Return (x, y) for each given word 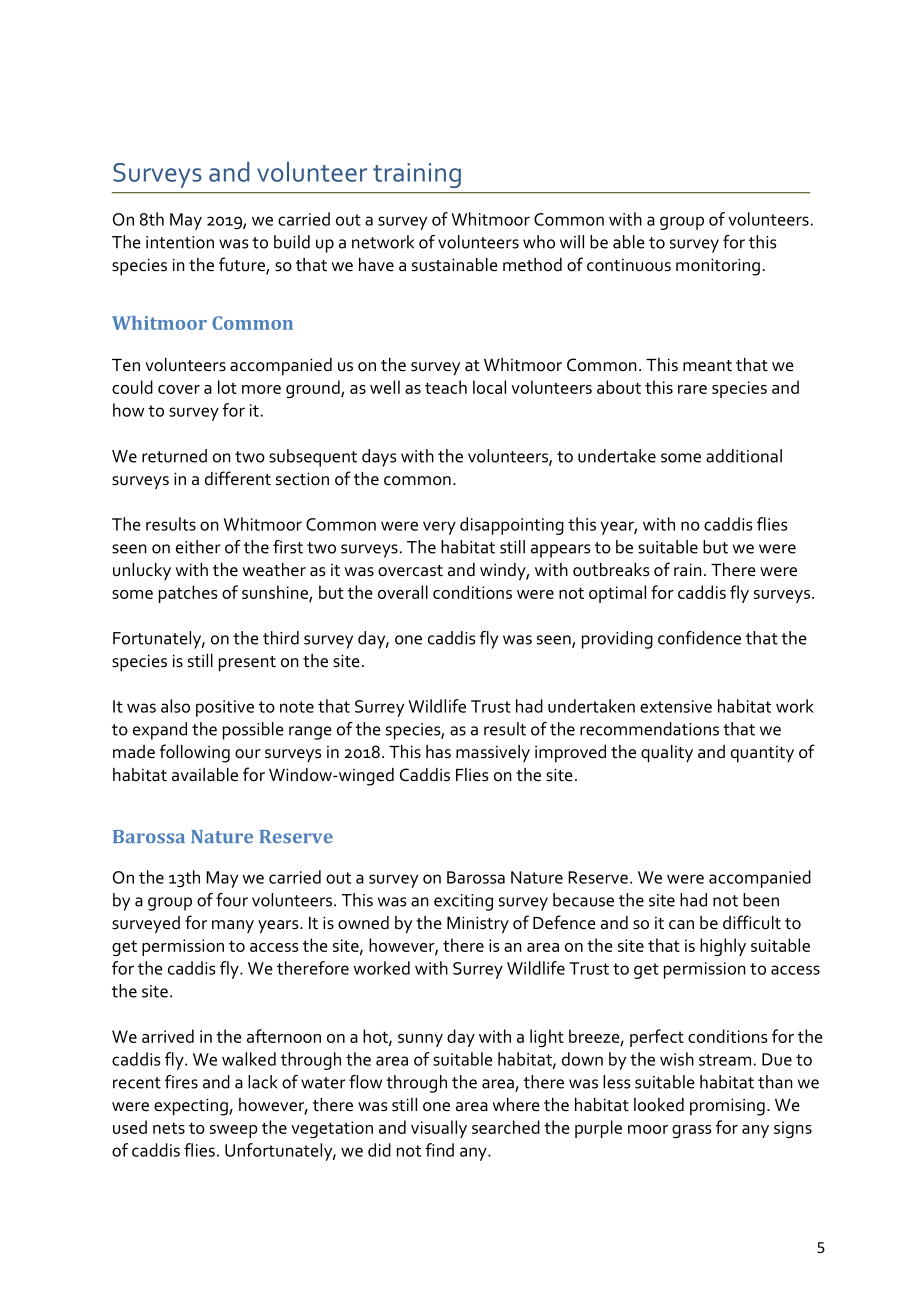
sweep (234, 1131)
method (532, 265)
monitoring (718, 267)
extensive (676, 706)
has (438, 752)
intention (180, 242)
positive (225, 708)
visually (439, 1129)
